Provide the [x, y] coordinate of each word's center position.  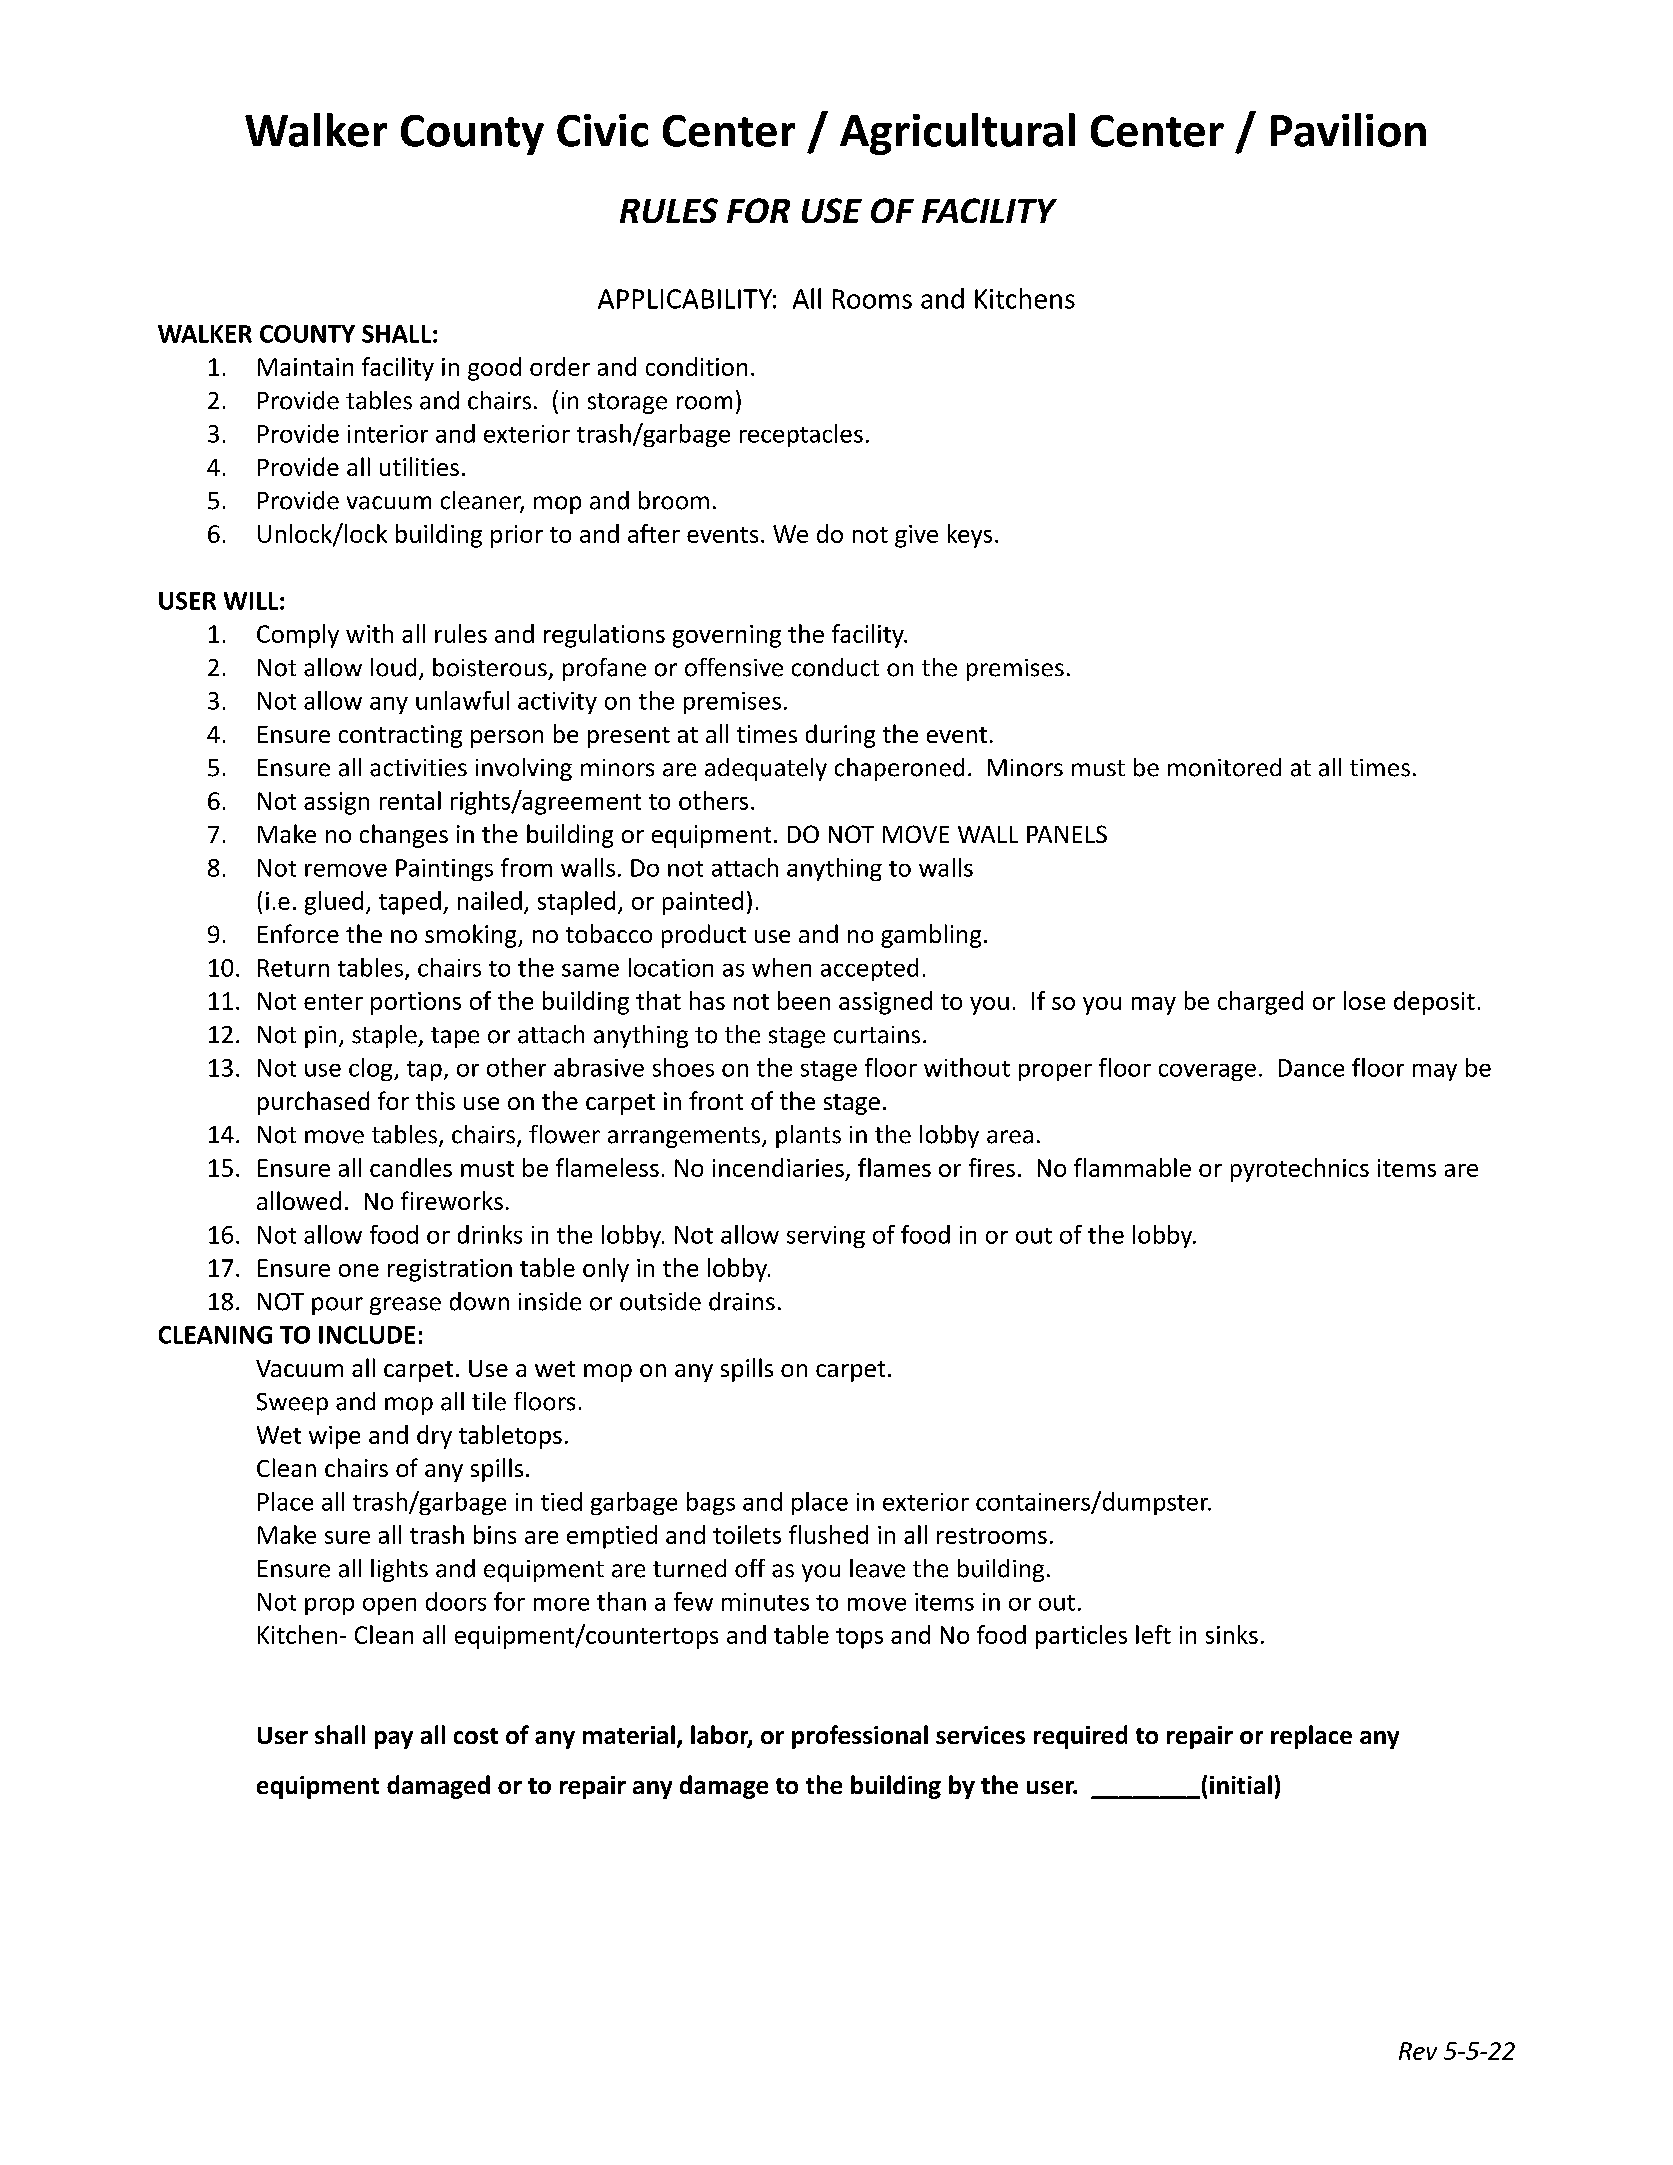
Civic [602, 130]
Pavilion [1348, 130]
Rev [1418, 2051]
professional [860, 1737]
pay [394, 1740]
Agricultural [957, 134]
